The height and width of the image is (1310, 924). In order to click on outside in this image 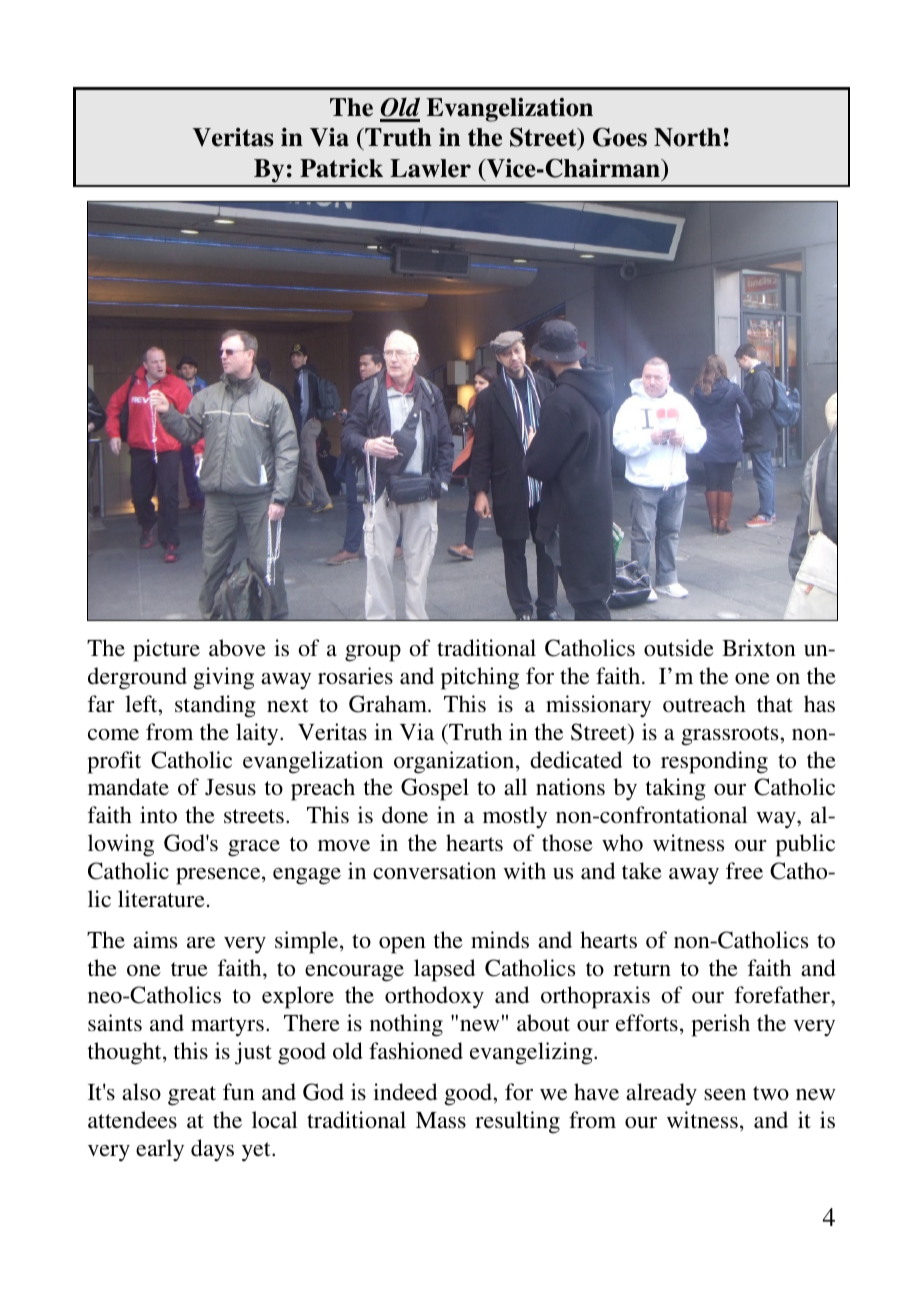, I will do `click(679, 647)`.
